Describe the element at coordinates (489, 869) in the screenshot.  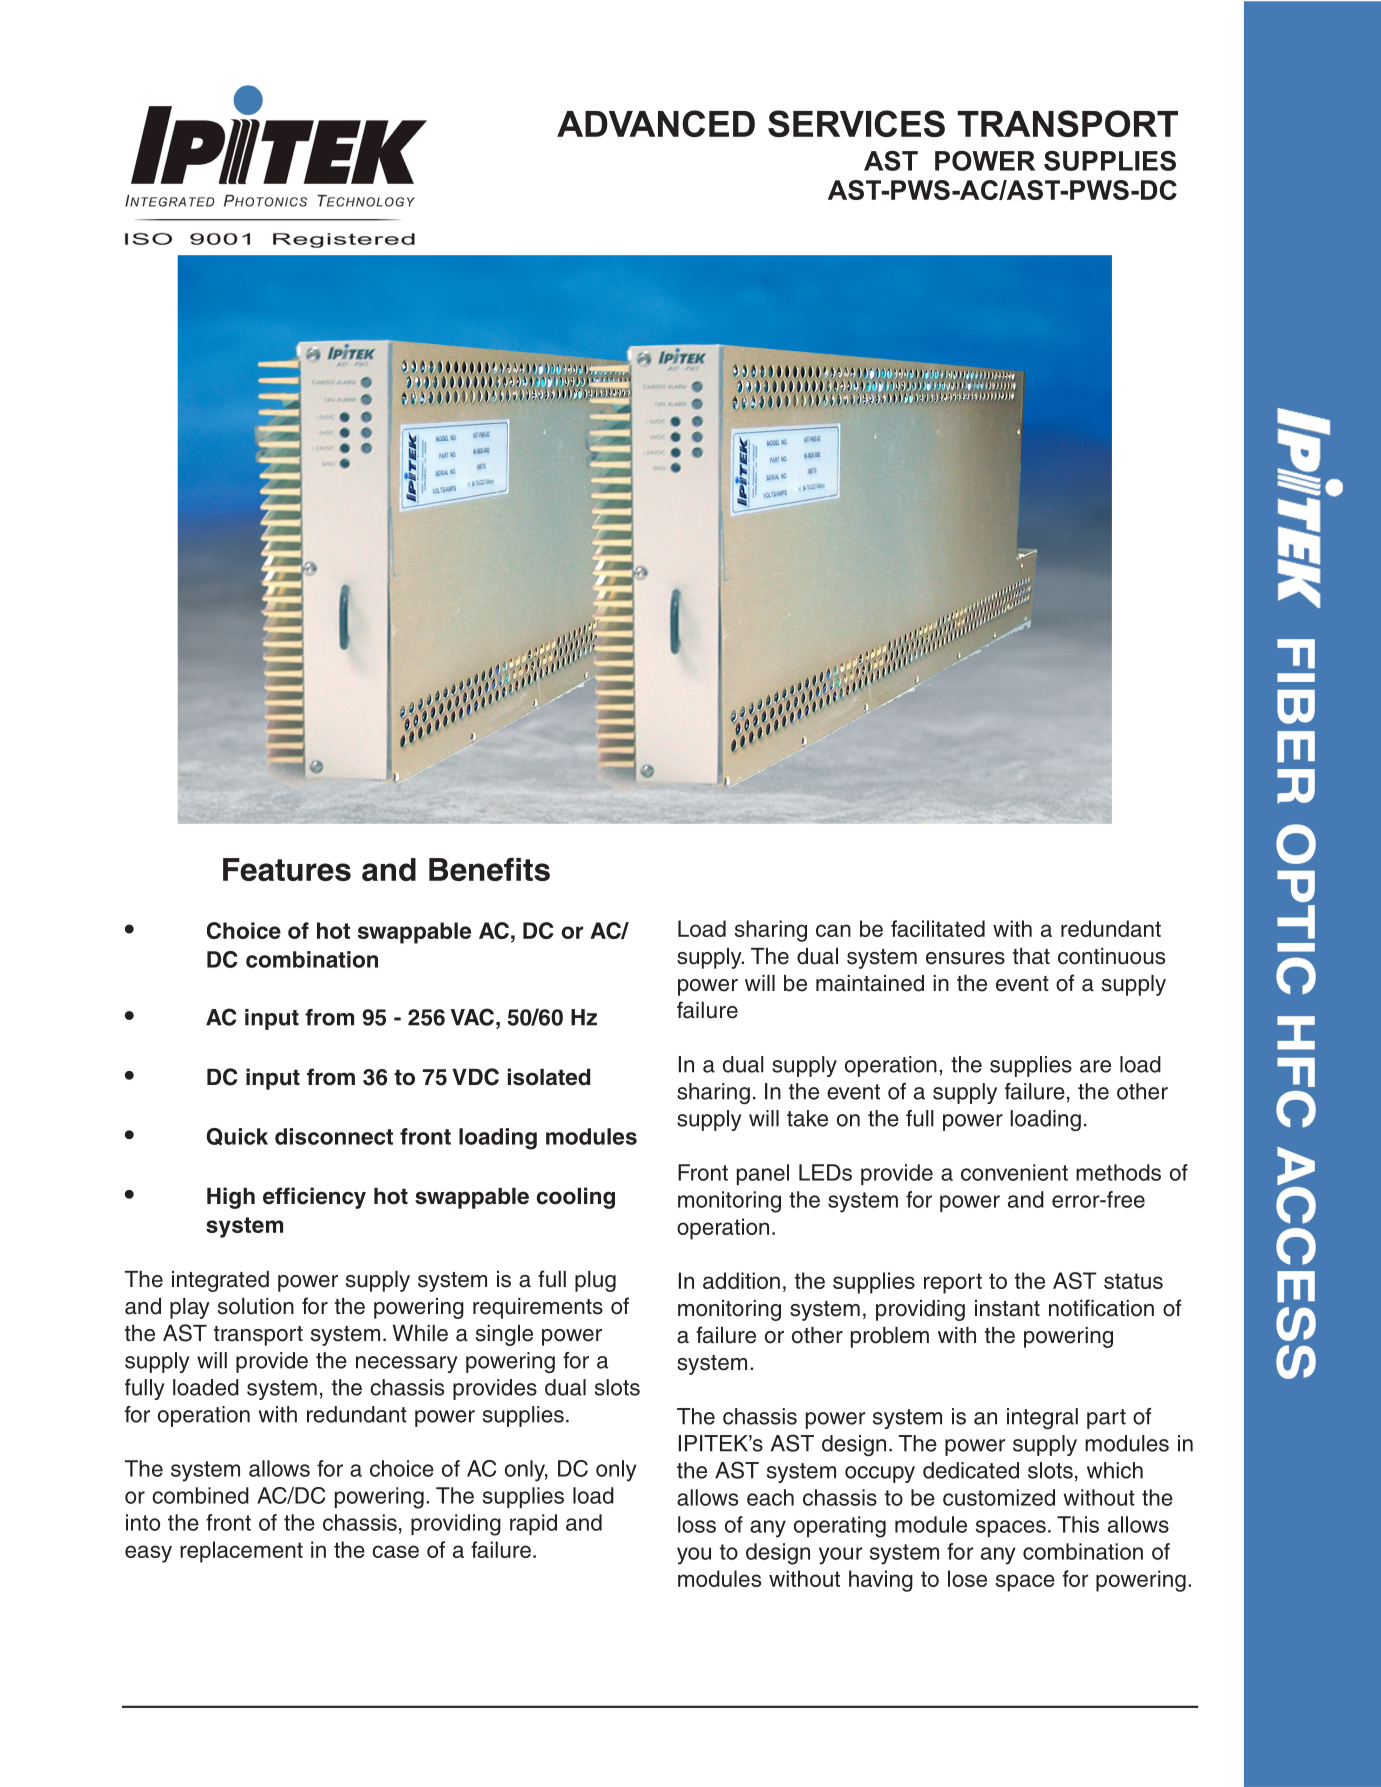
I see `Benefits` at that location.
